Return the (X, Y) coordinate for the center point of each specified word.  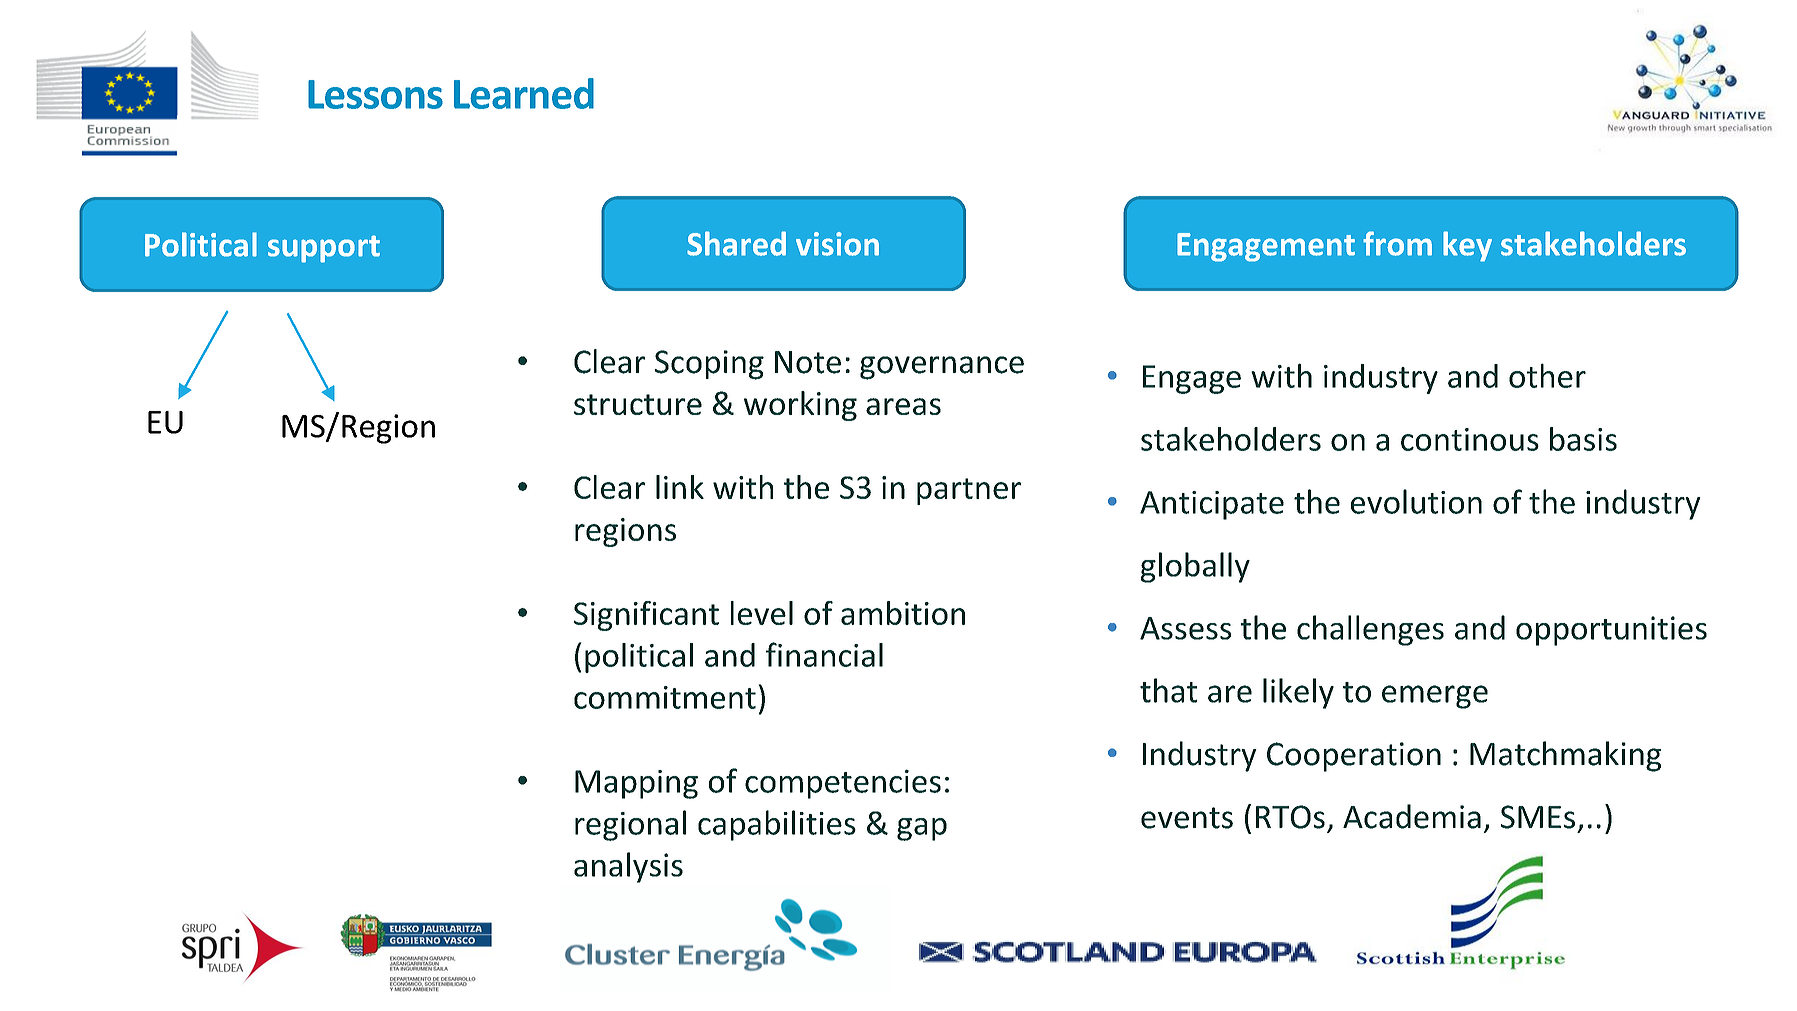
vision (837, 244)
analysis (628, 867)
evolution (1416, 501)
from (1397, 243)
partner (969, 491)
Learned (524, 93)
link (680, 487)
